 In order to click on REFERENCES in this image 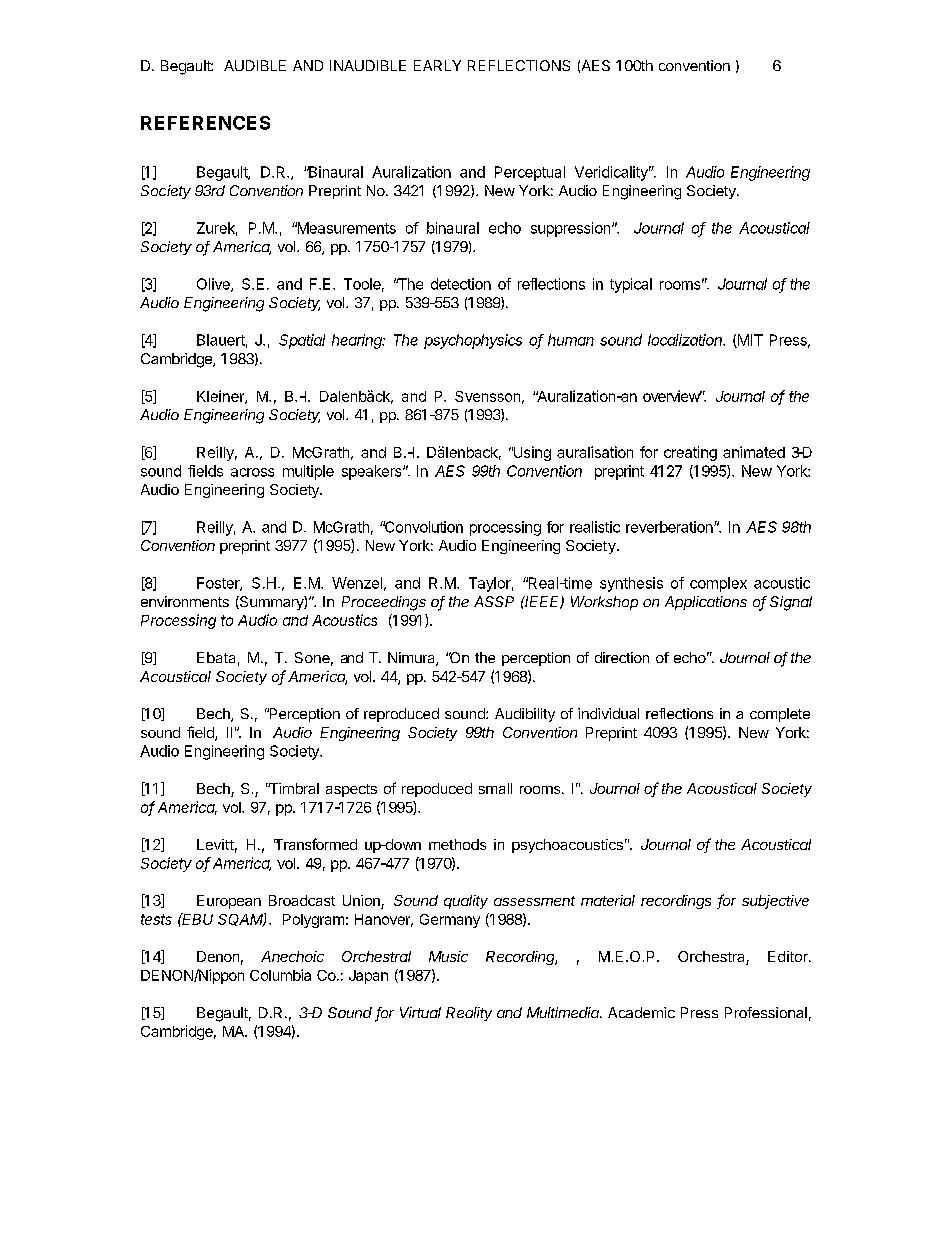, I will do `click(205, 123)`.
